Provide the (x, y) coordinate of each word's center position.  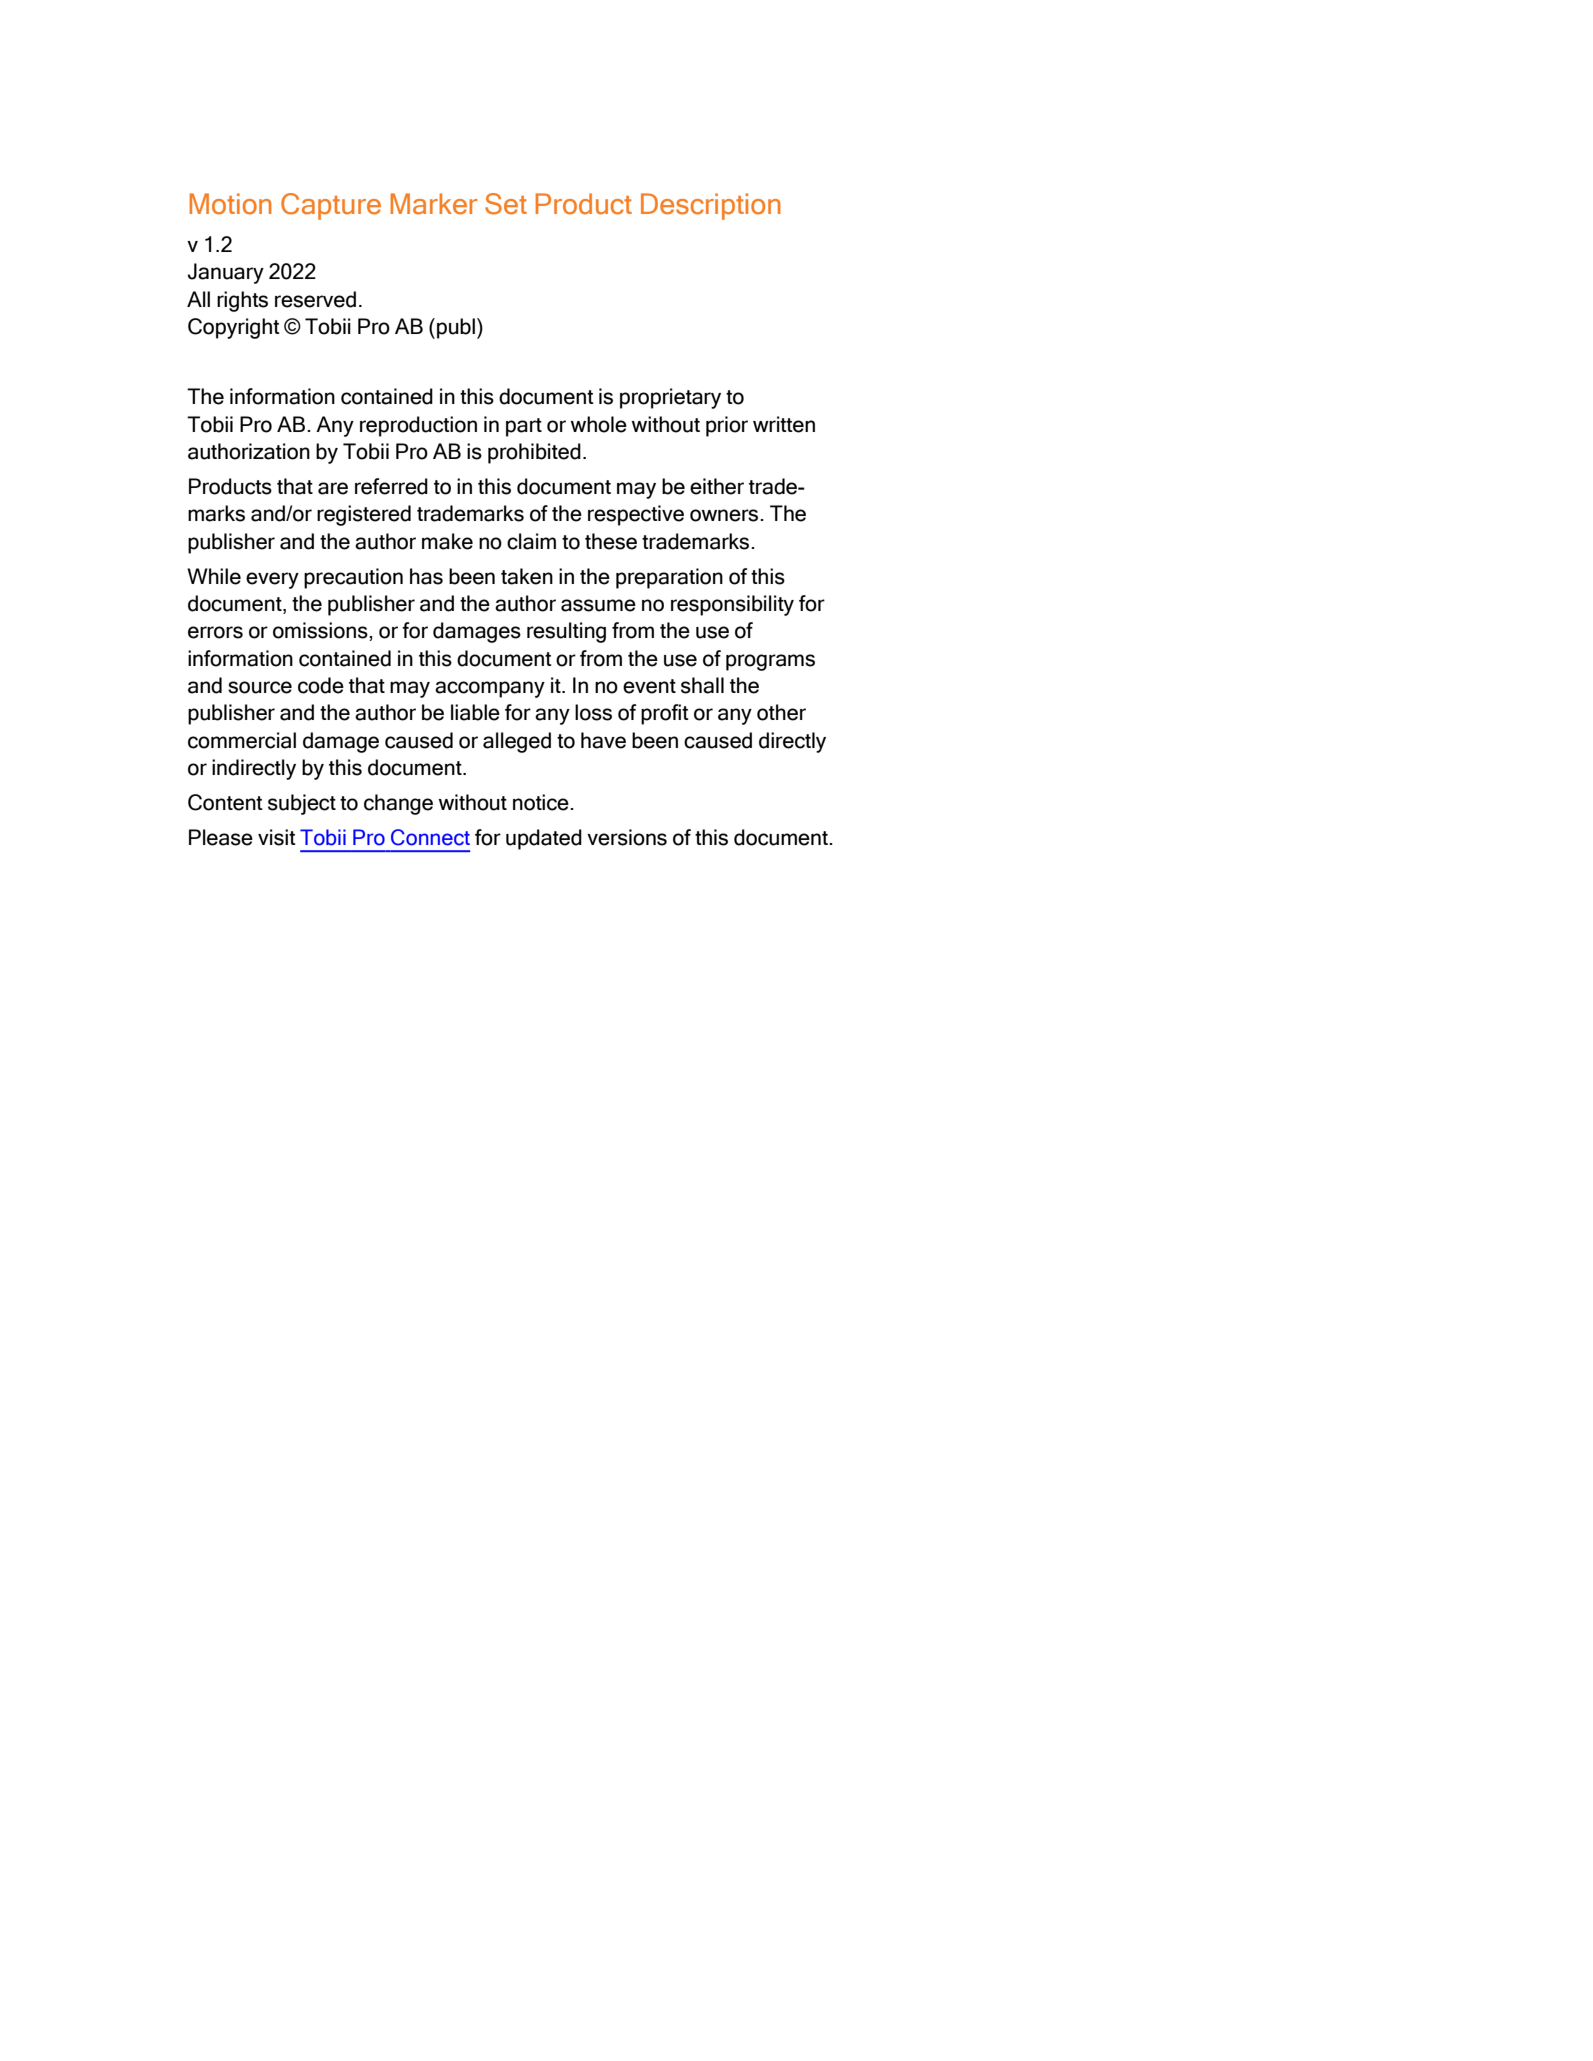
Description (711, 206)
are (333, 488)
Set (506, 204)
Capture (331, 206)
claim (531, 541)
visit (277, 837)
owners (725, 515)
